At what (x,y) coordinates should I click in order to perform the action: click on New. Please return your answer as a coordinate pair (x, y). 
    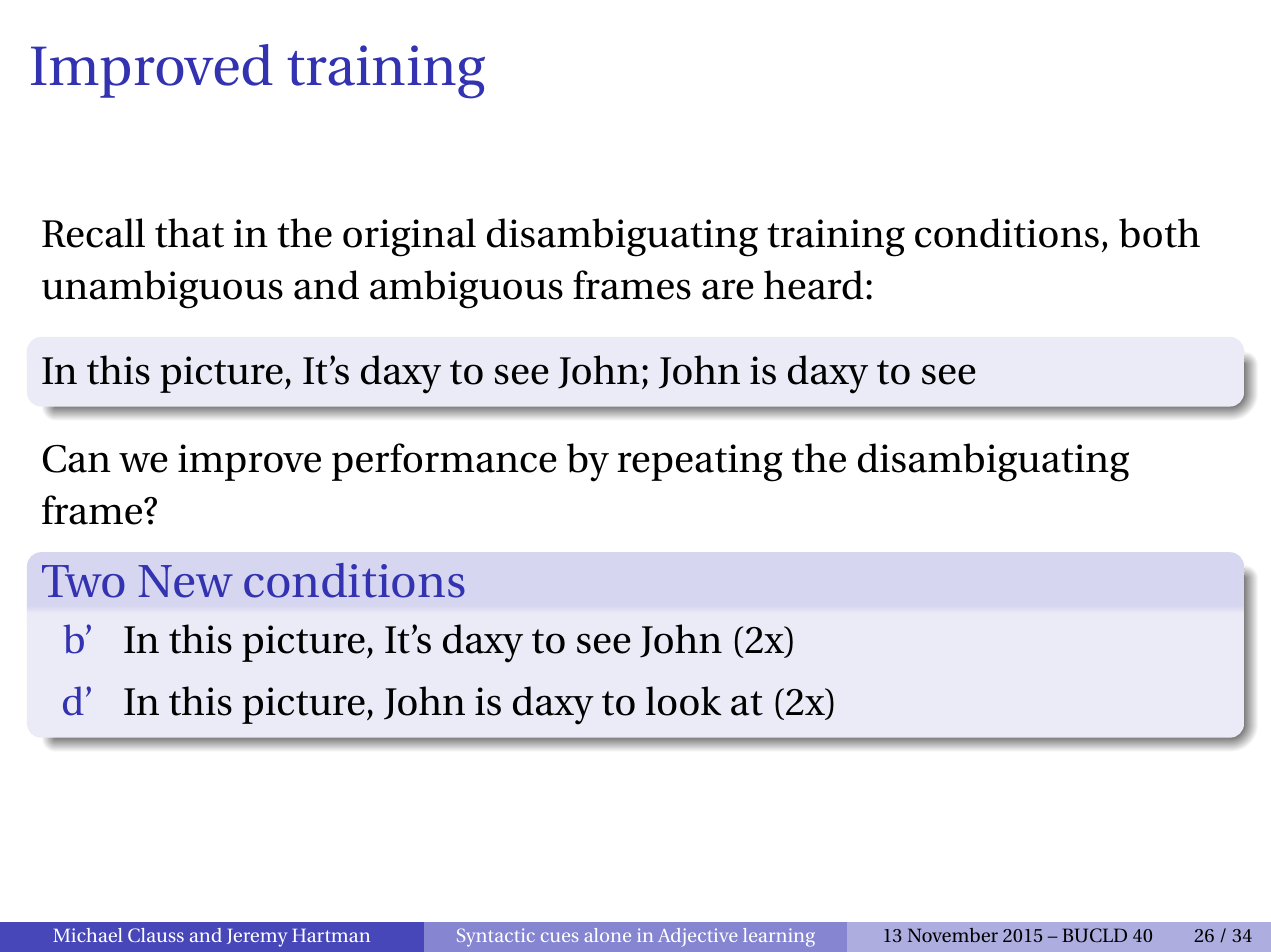
    Looking at the image, I should click on (185, 581).
